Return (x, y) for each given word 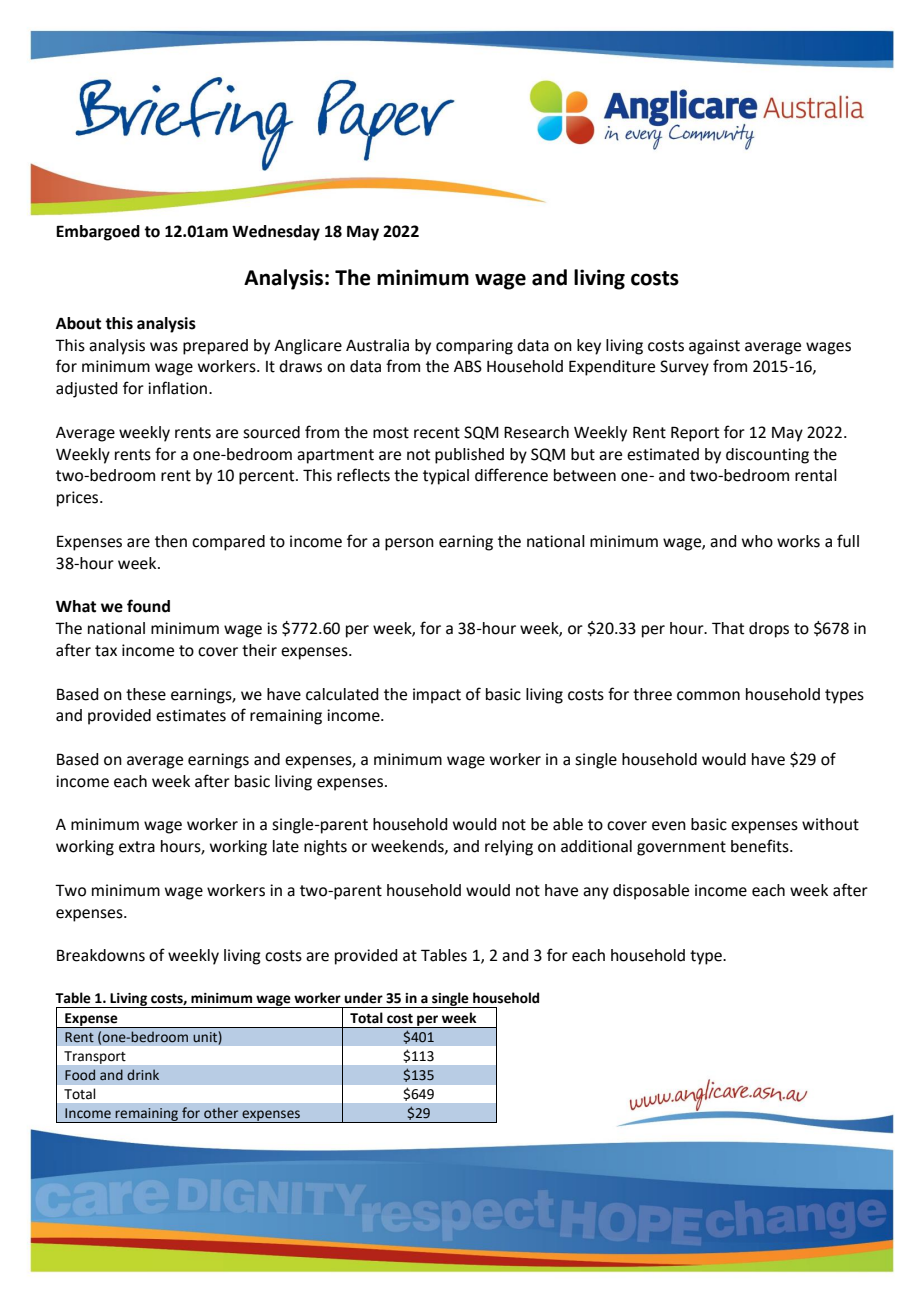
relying (509, 848)
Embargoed (98, 233)
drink (143, 1074)
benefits (761, 846)
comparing (474, 347)
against (714, 347)
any (596, 893)
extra (137, 847)
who (757, 541)
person (409, 544)
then (171, 541)
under (363, 998)
